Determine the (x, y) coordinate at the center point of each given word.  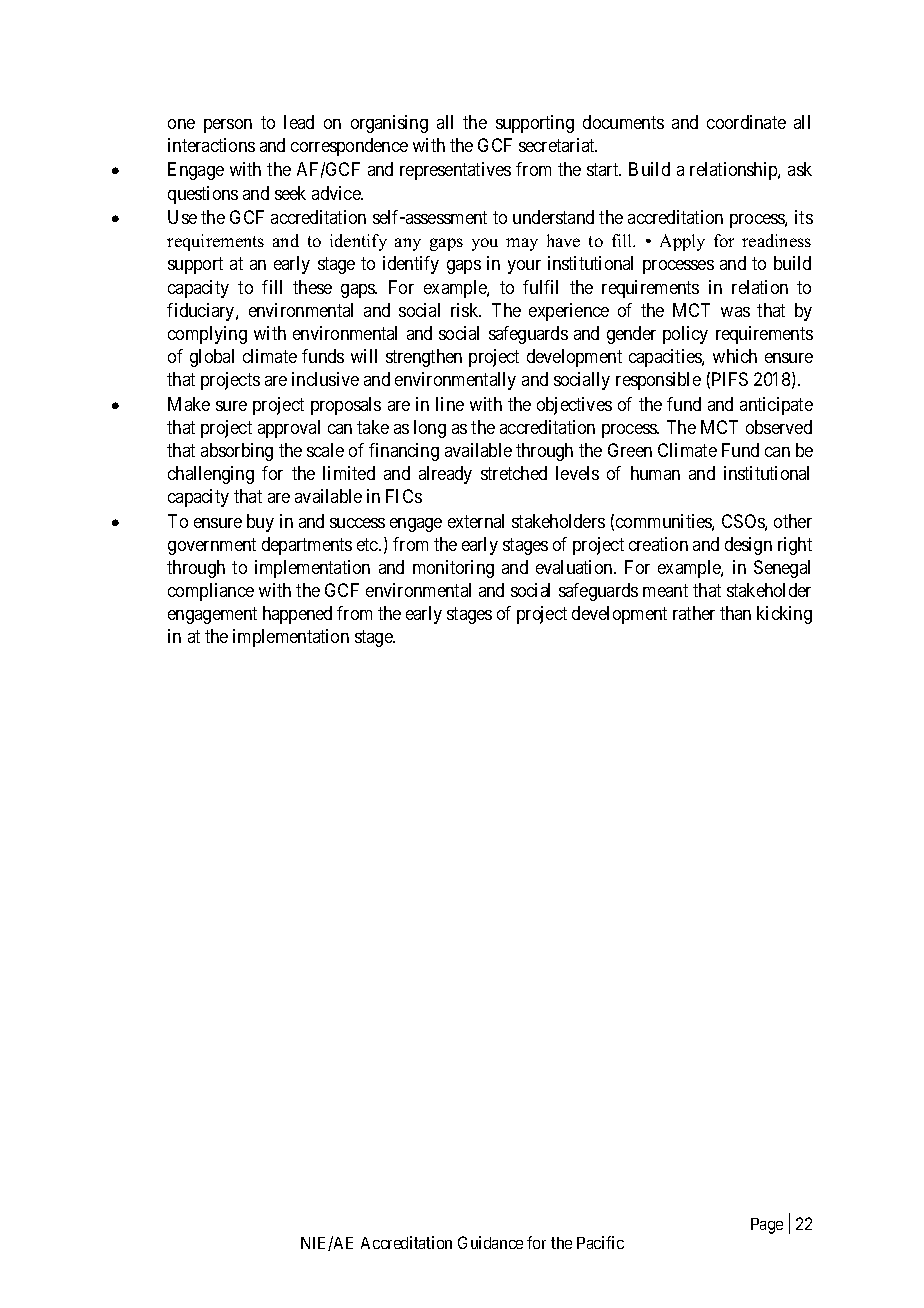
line (450, 404)
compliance (211, 592)
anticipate (776, 406)
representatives (455, 171)
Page (767, 1226)
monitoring (453, 569)
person (228, 126)
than (735, 613)
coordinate (746, 122)
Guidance (490, 1242)
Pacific (600, 1242)
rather (694, 613)
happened (297, 615)
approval (289, 429)
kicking (784, 615)
